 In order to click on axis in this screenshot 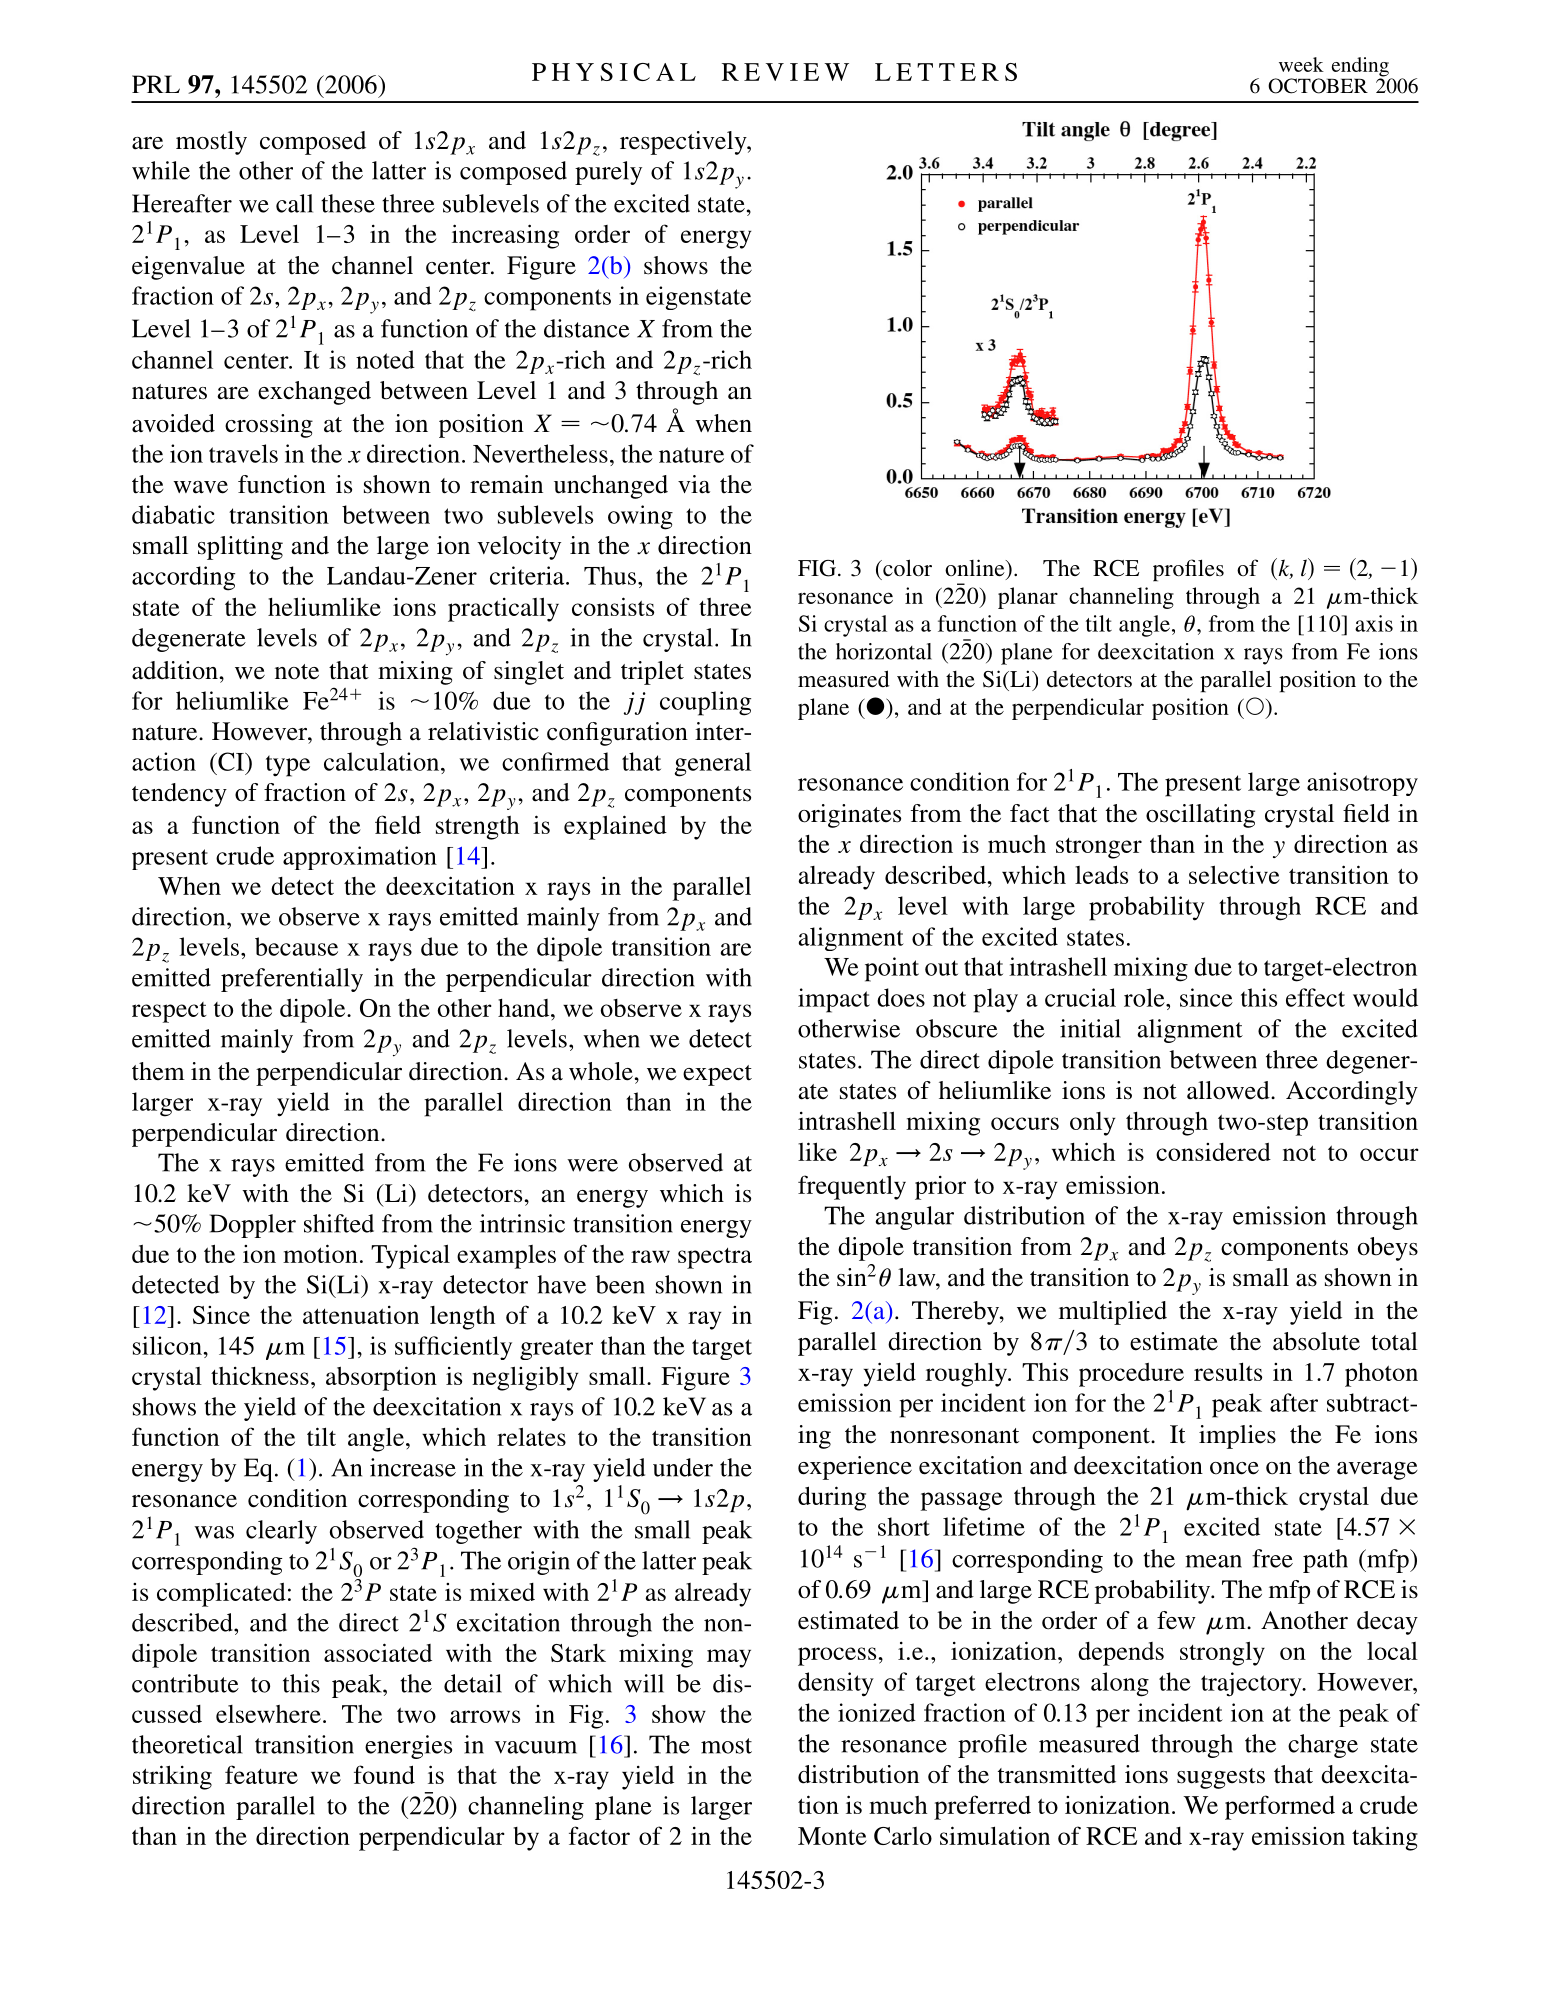, I will do `click(1374, 623)`.
